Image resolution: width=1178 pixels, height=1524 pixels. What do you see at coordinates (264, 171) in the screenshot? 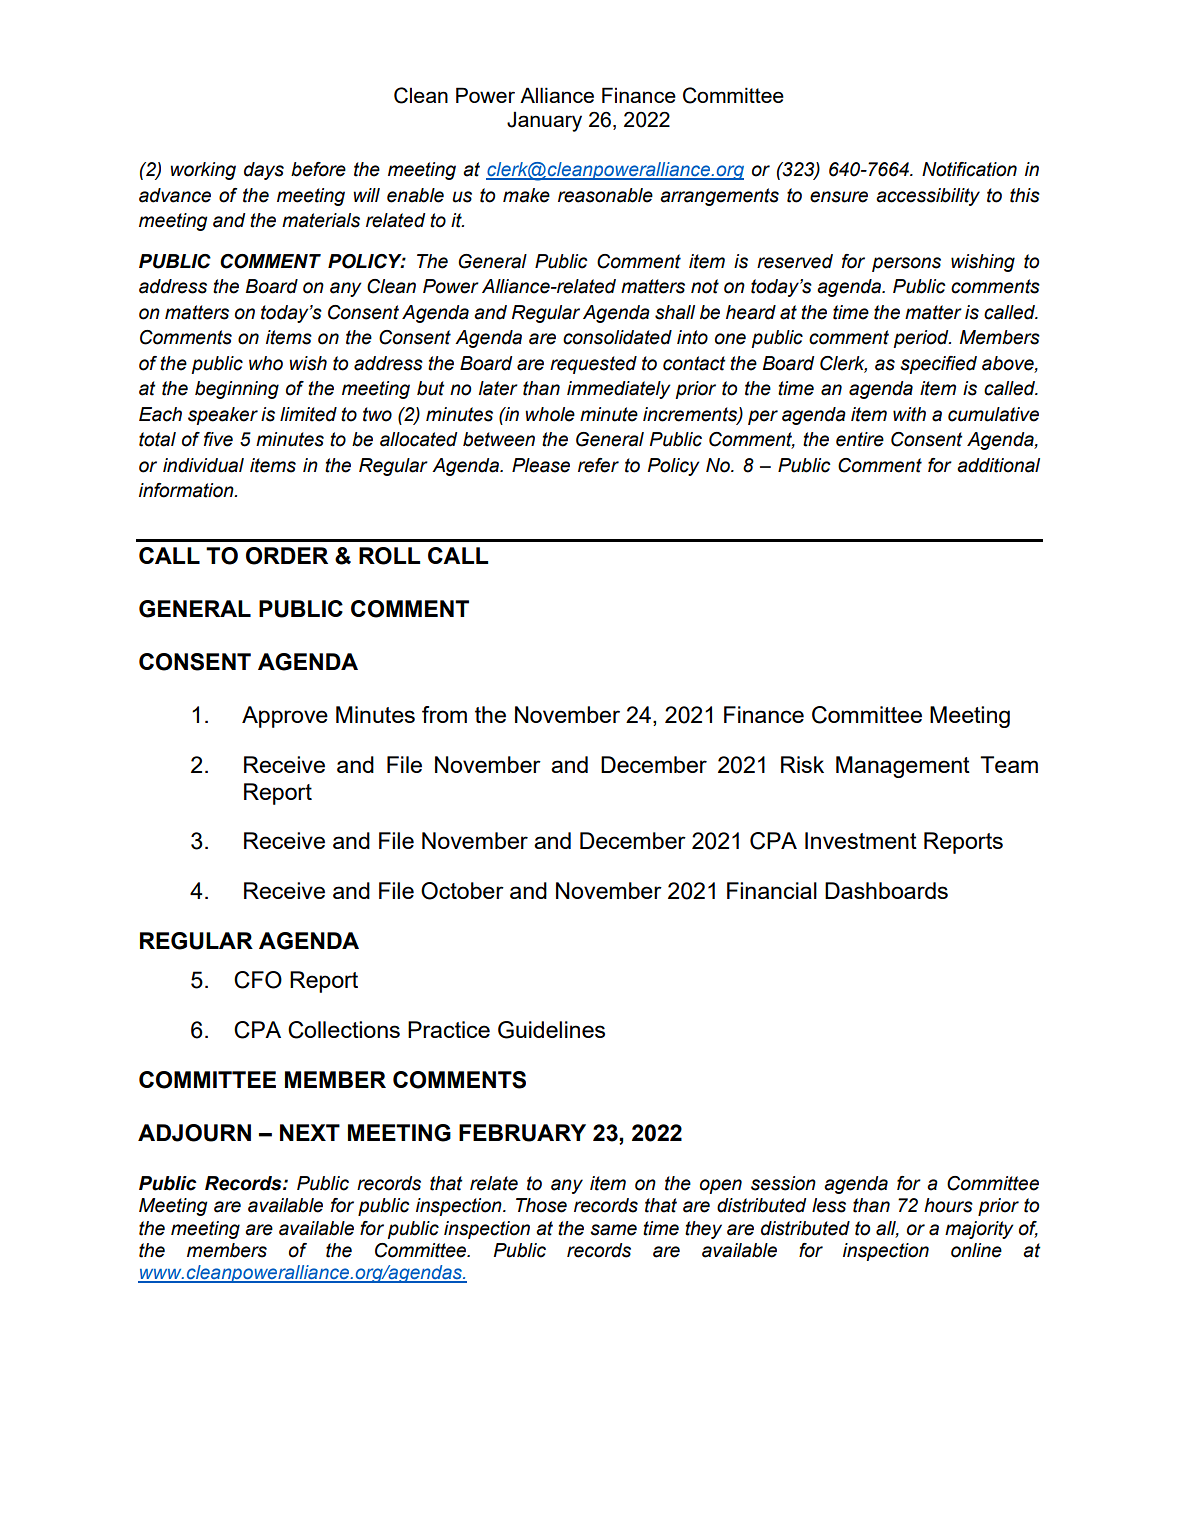
I see `days` at bounding box center [264, 171].
